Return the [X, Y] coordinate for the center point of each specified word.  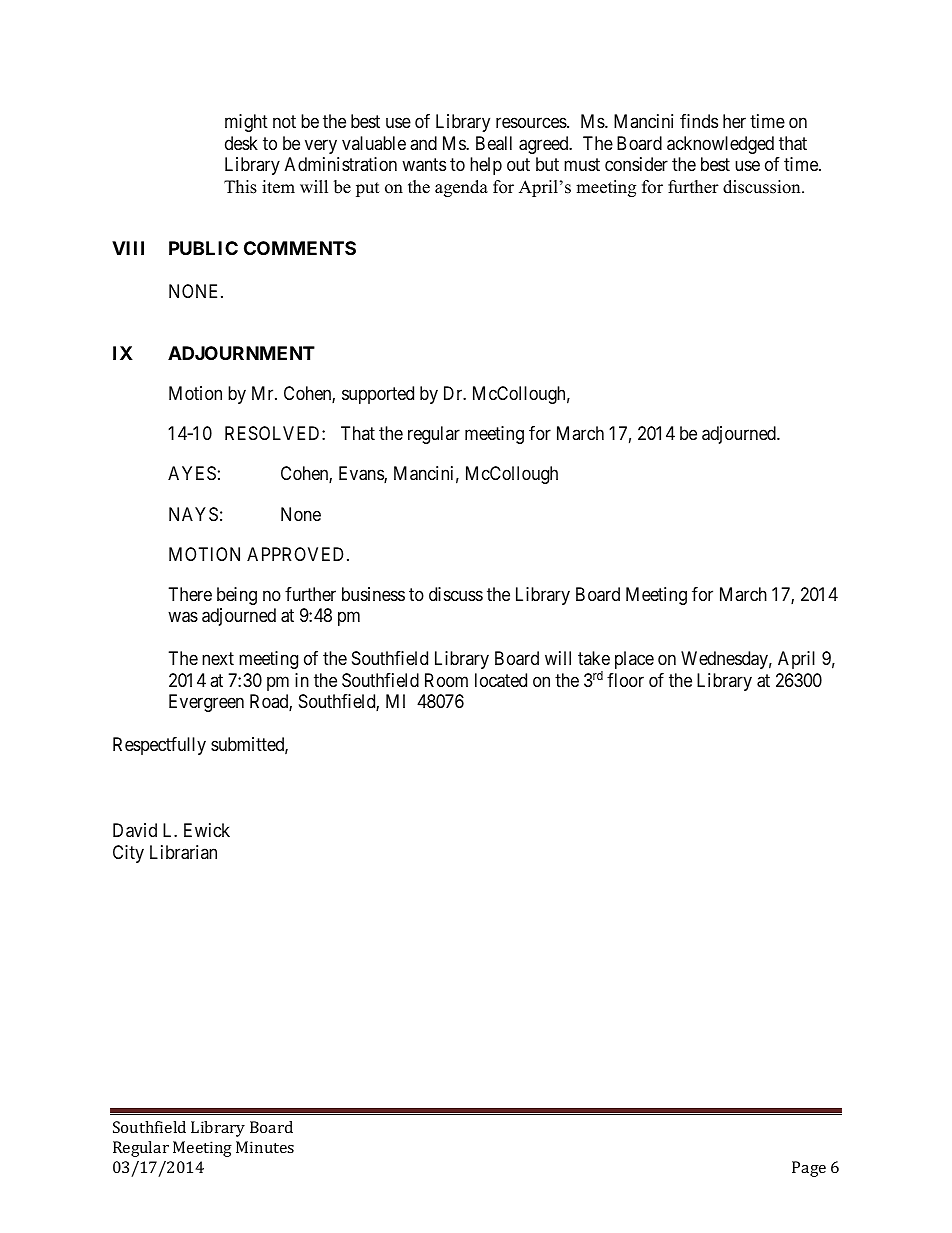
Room [446, 680]
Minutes [265, 1147]
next [218, 659]
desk [241, 143]
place [634, 660]
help [486, 166]
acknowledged [720, 145]
